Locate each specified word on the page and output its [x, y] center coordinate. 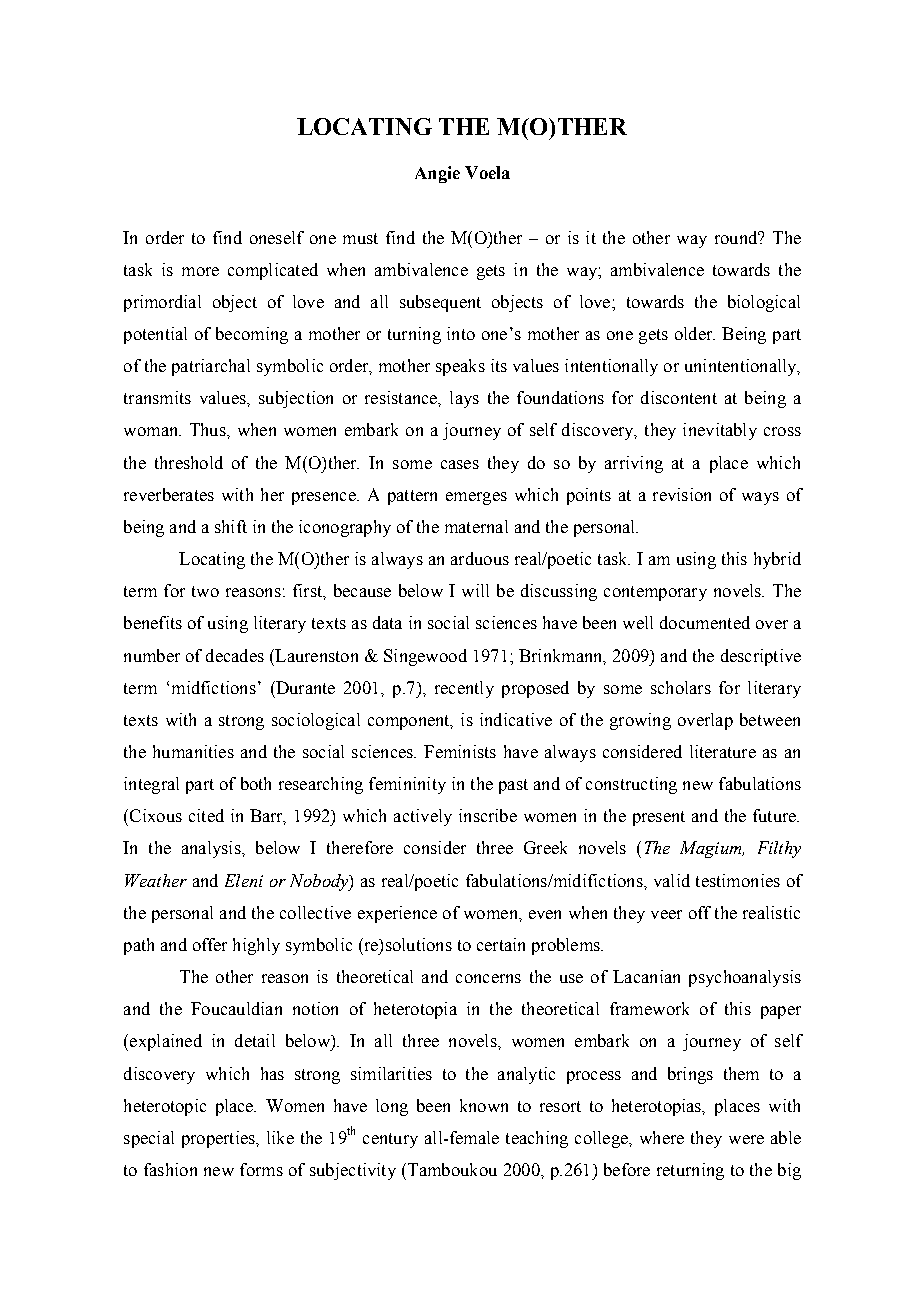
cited [206, 815]
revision [682, 494]
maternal [476, 526]
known [484, 1105]
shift [231, 526]
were [746, 1139]
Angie [437, 174]
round [737, 237]
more [200, 271]
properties [219, 1139]
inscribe [488, 815]
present [659, 818]
